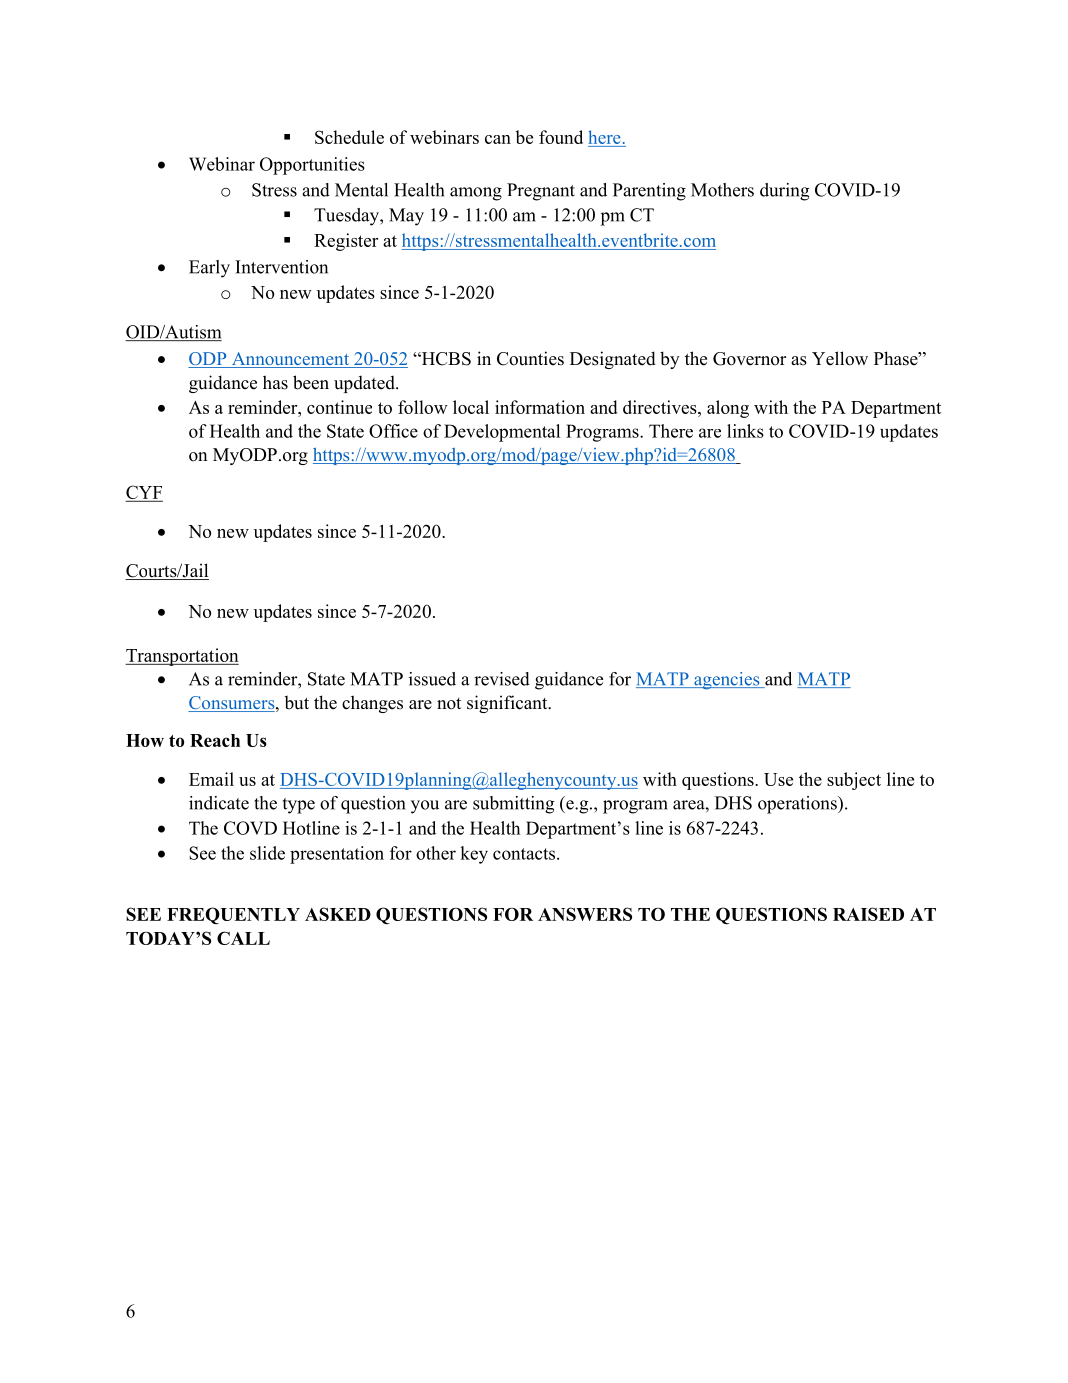 The height and width of the document is (1383, 1068). What do you see at coordinates (727, 681) in the document?
I see `agencies` at bounding box center [727, 681].
